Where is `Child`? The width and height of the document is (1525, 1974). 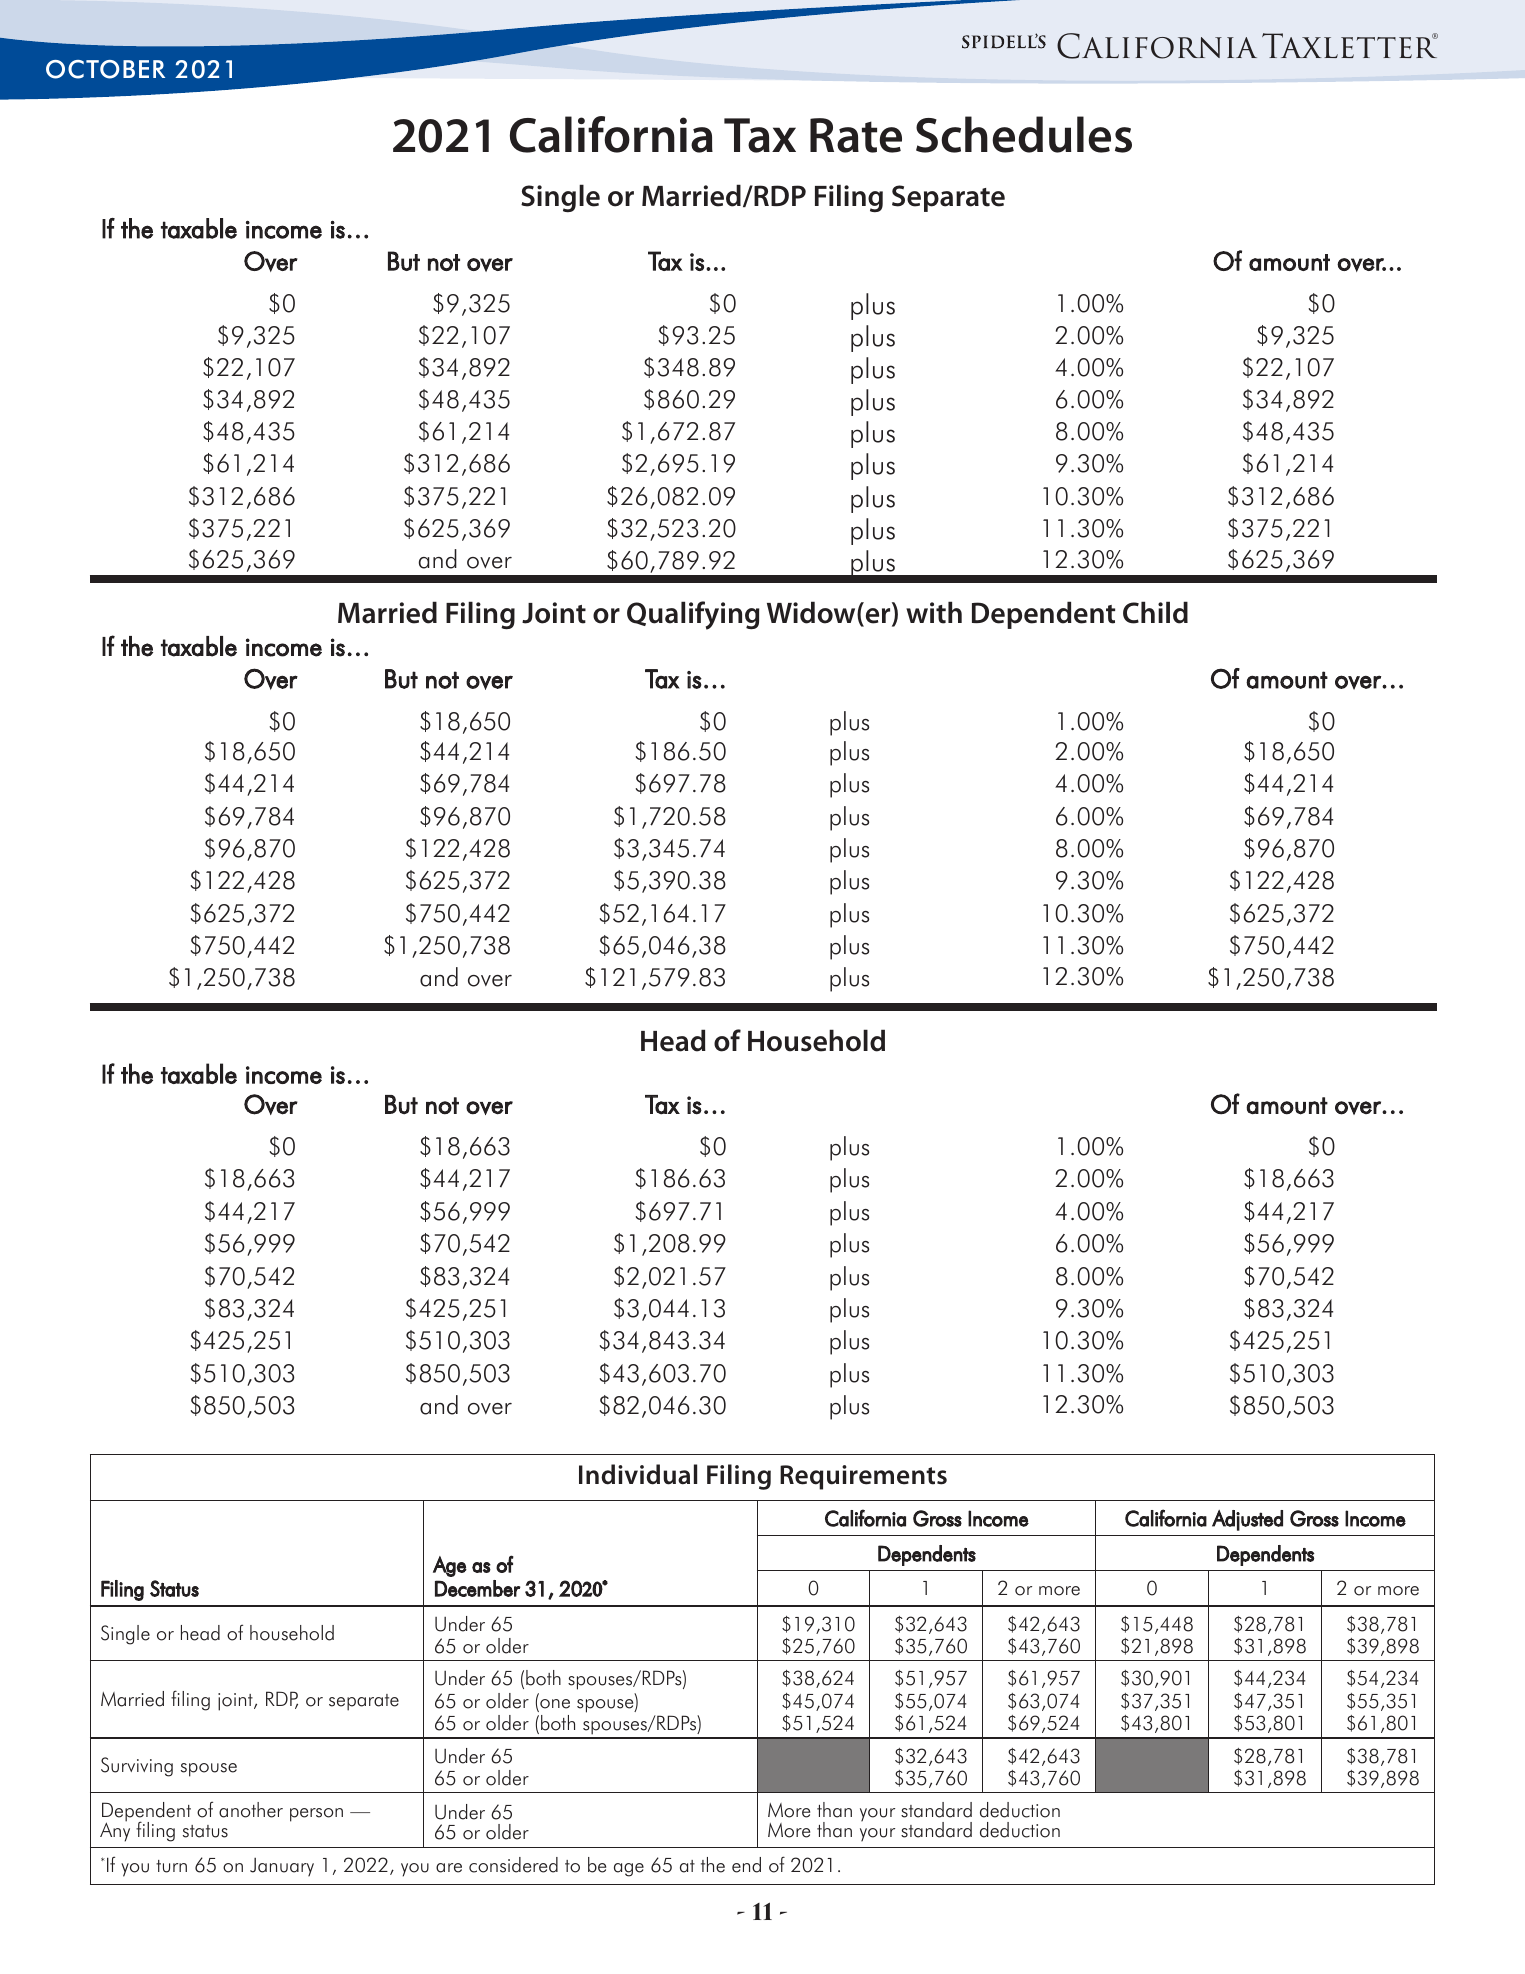
Child is located at coordinates (1155, 612).
